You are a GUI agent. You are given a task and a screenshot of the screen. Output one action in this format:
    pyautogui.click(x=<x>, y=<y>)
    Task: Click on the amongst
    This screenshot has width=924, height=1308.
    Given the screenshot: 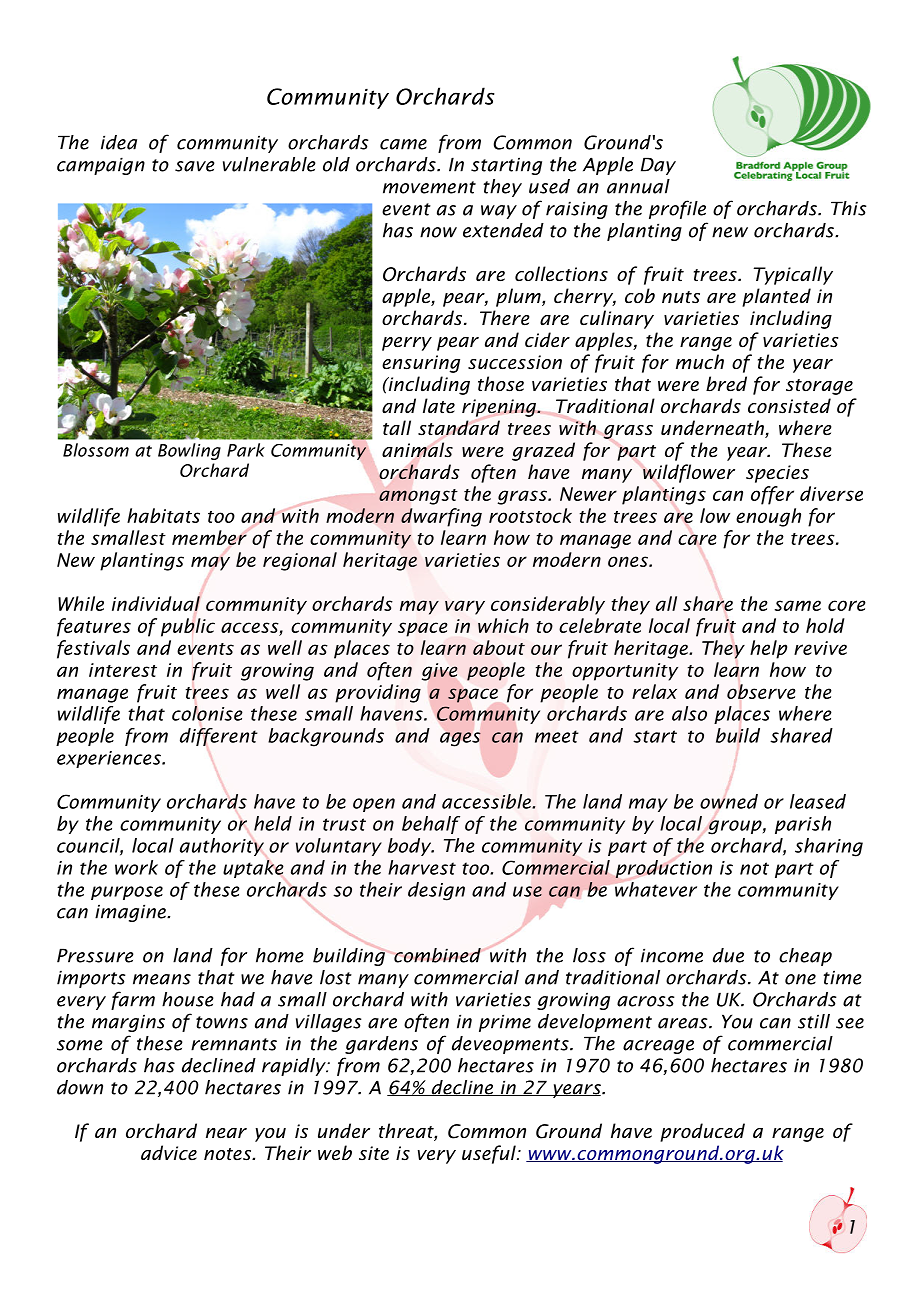 What is the action you would take?
    pyautogui.click(x=418, y=497)
